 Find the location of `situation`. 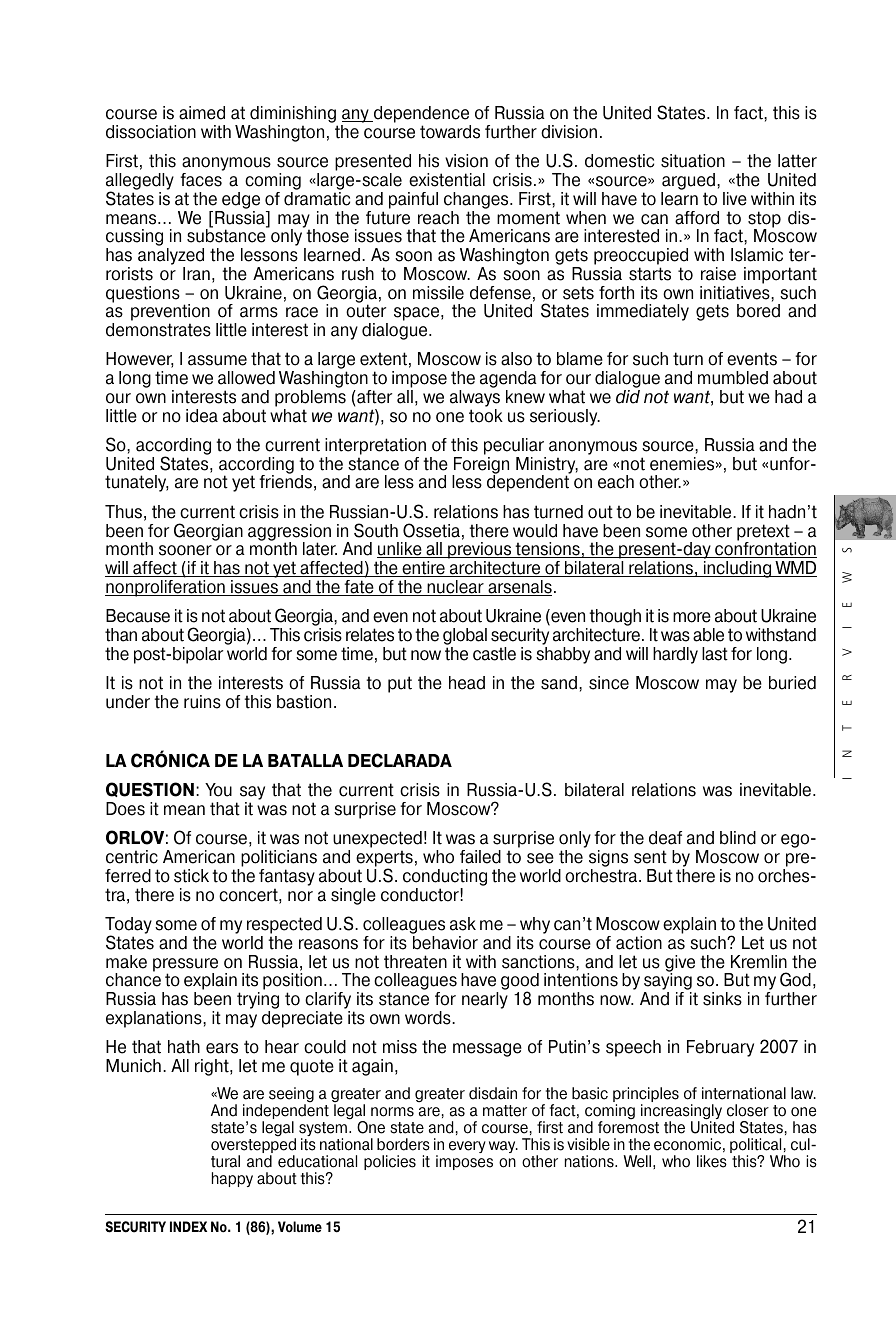

situation is located at coordinates (693, 161).
